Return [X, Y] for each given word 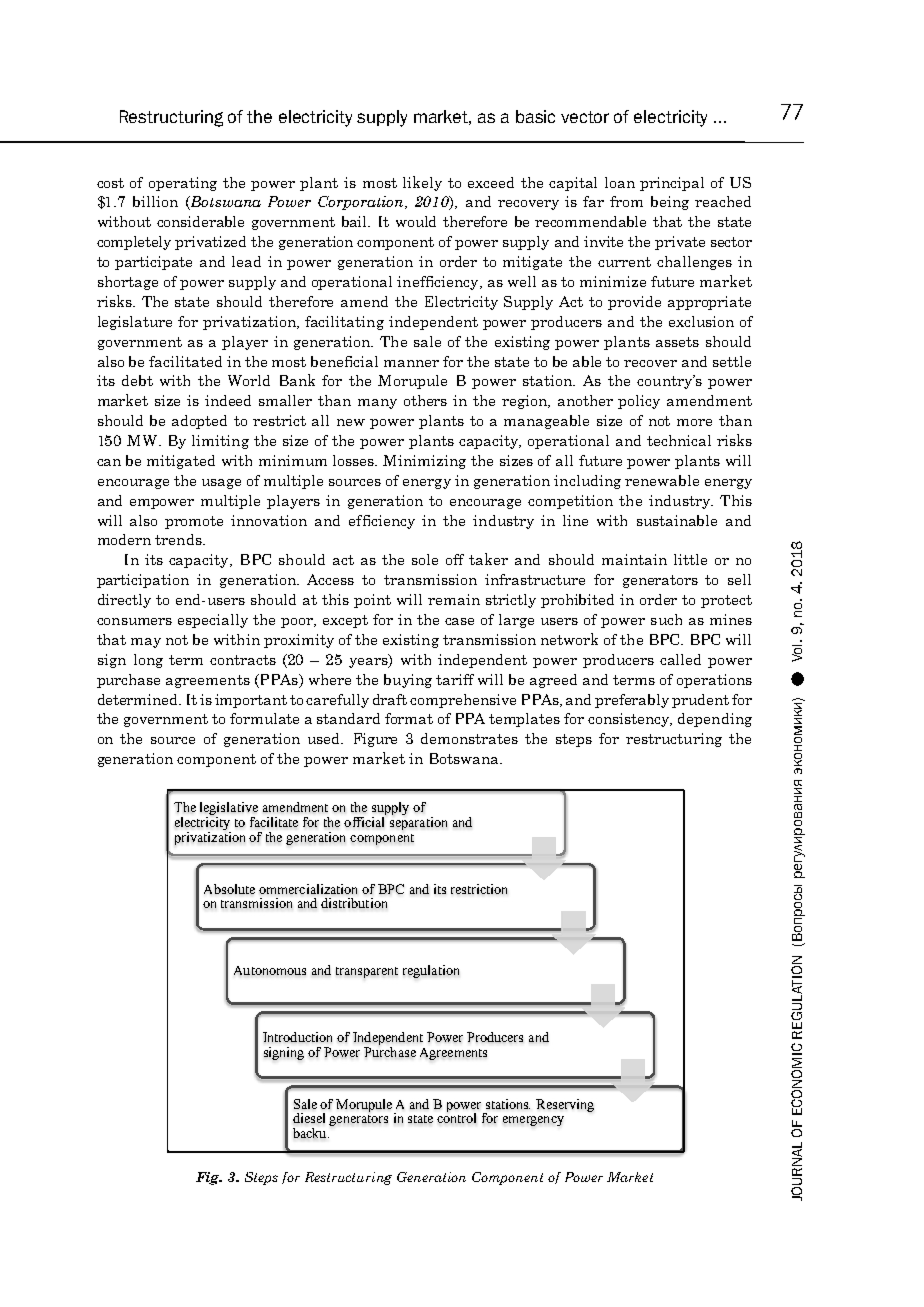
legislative [229, 810]
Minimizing [424, 462]
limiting [220, 442]
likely [422, 183]
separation [418, 822]
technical [679, 440]
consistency [630, 720]
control [456, 1117]
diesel [309, 1118]
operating [183, 184]
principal [672, 184]
